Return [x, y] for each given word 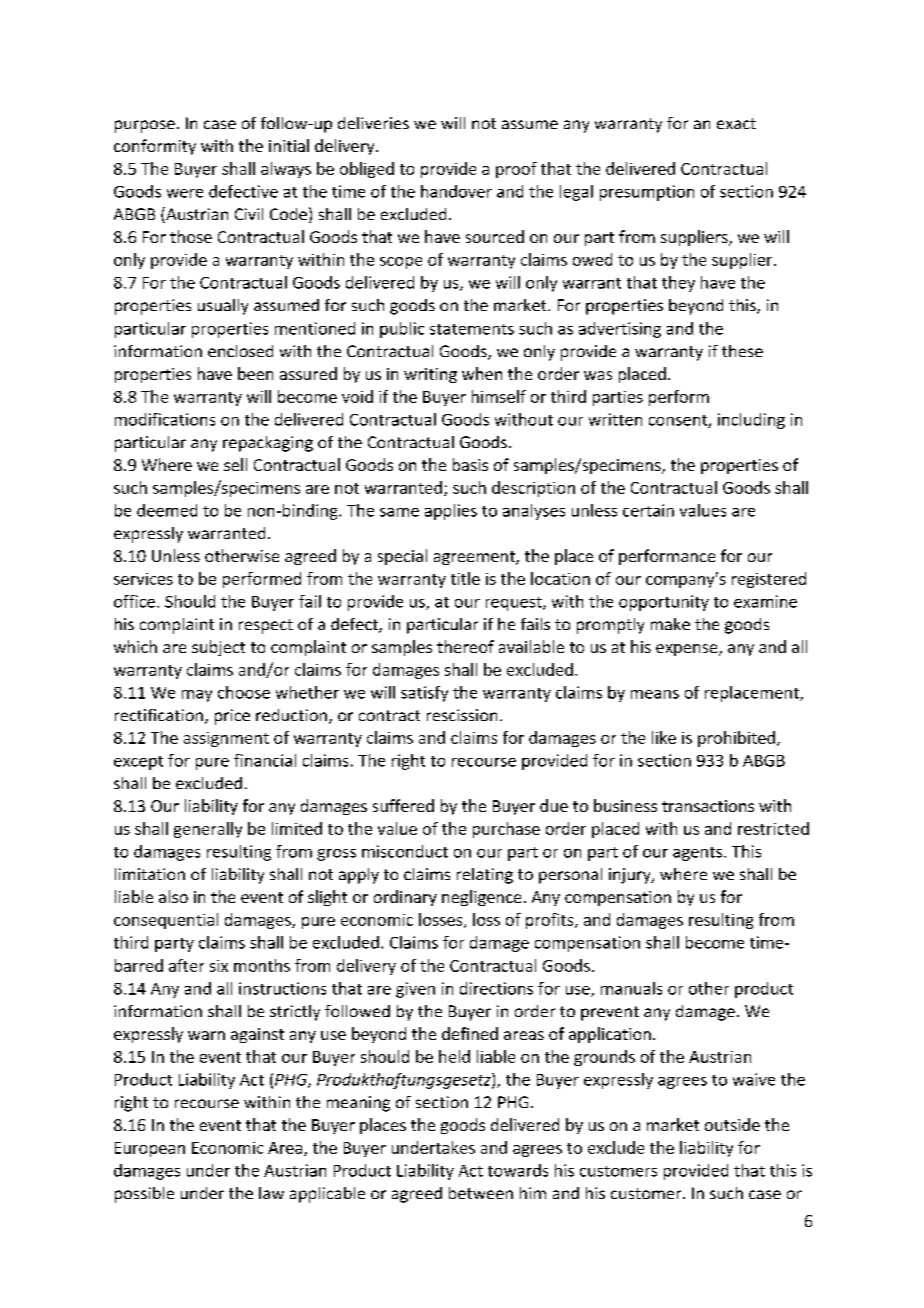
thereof [465, 646]
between [481, 1193]
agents [699, 854]
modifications [165, 419]
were [185, 193]
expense [688, 650]
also [173, 896]
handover [456, 191]
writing [430, 375]
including [751, 421]
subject [218, 648]
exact [736, 123]
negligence [481, 898]
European [150, 1149]
